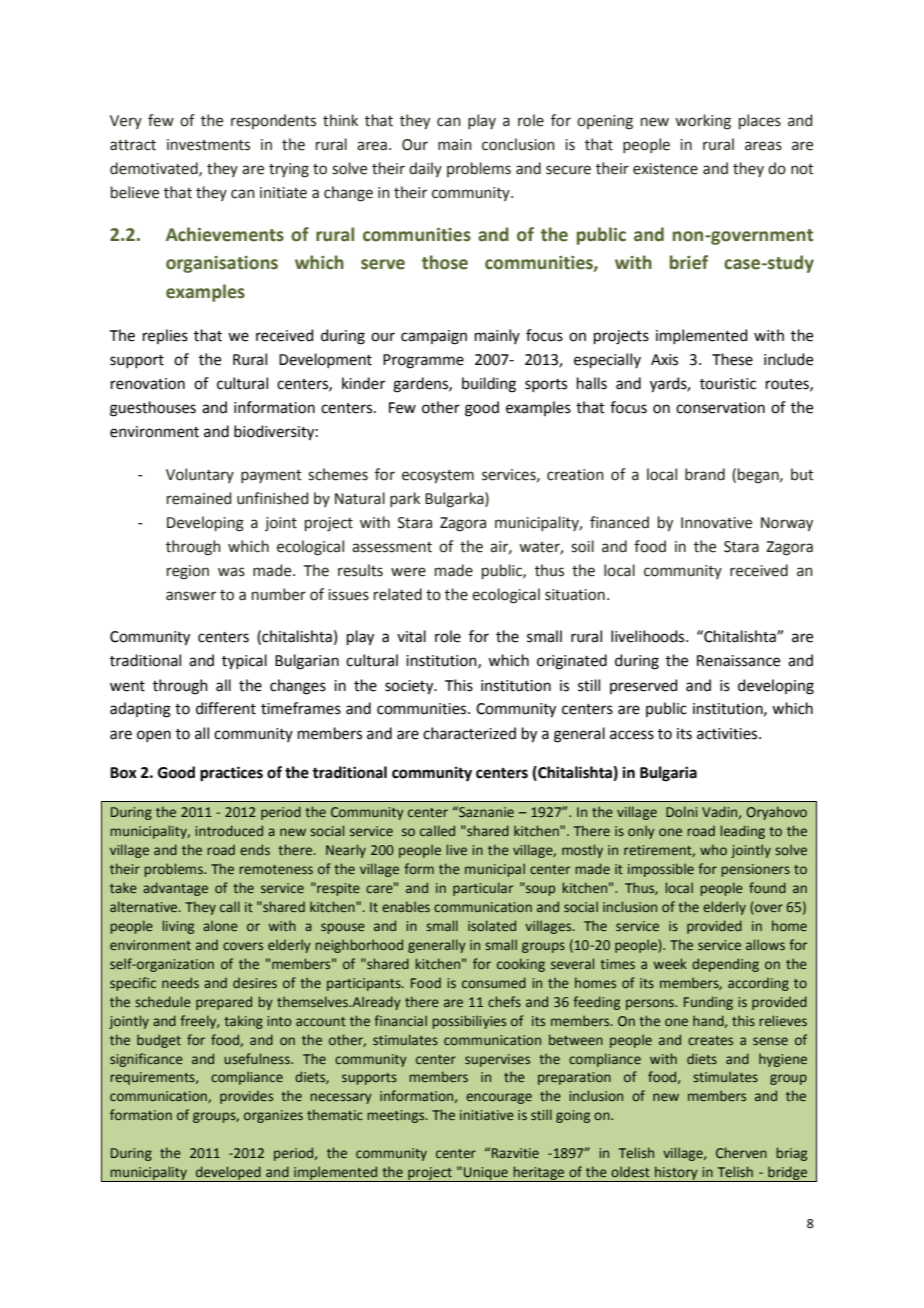 The image size is (924, 1308). I want to click on ecosystem, so click(438, 476).
